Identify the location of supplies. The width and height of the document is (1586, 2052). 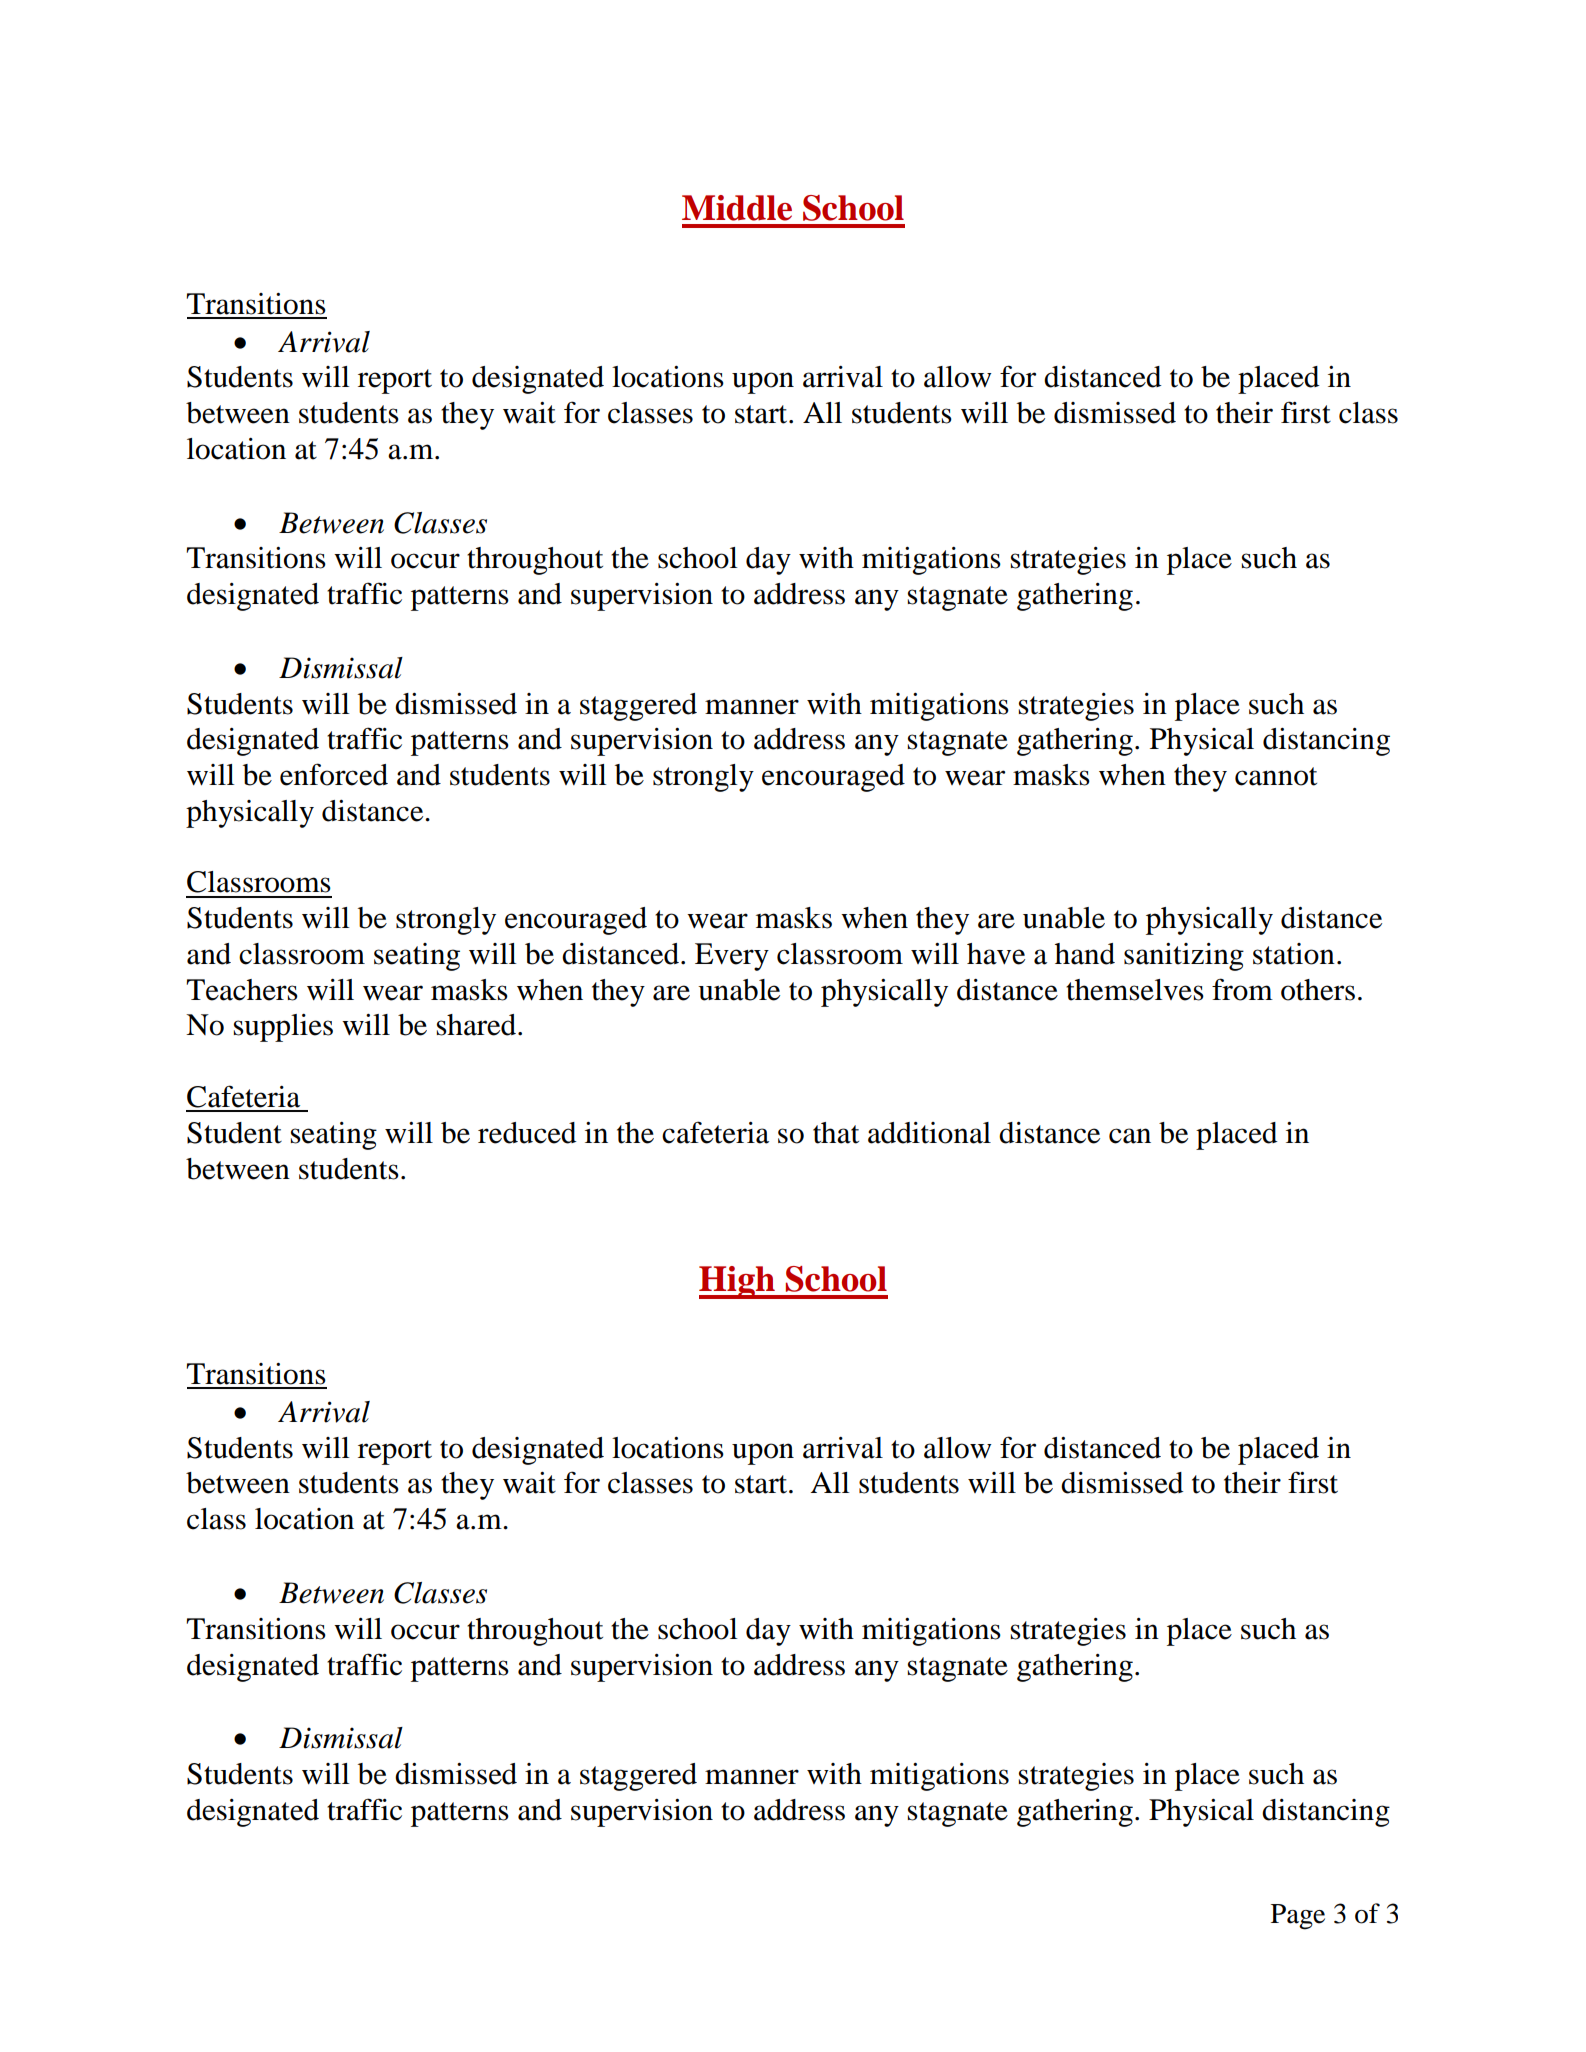
(283, 1028).
